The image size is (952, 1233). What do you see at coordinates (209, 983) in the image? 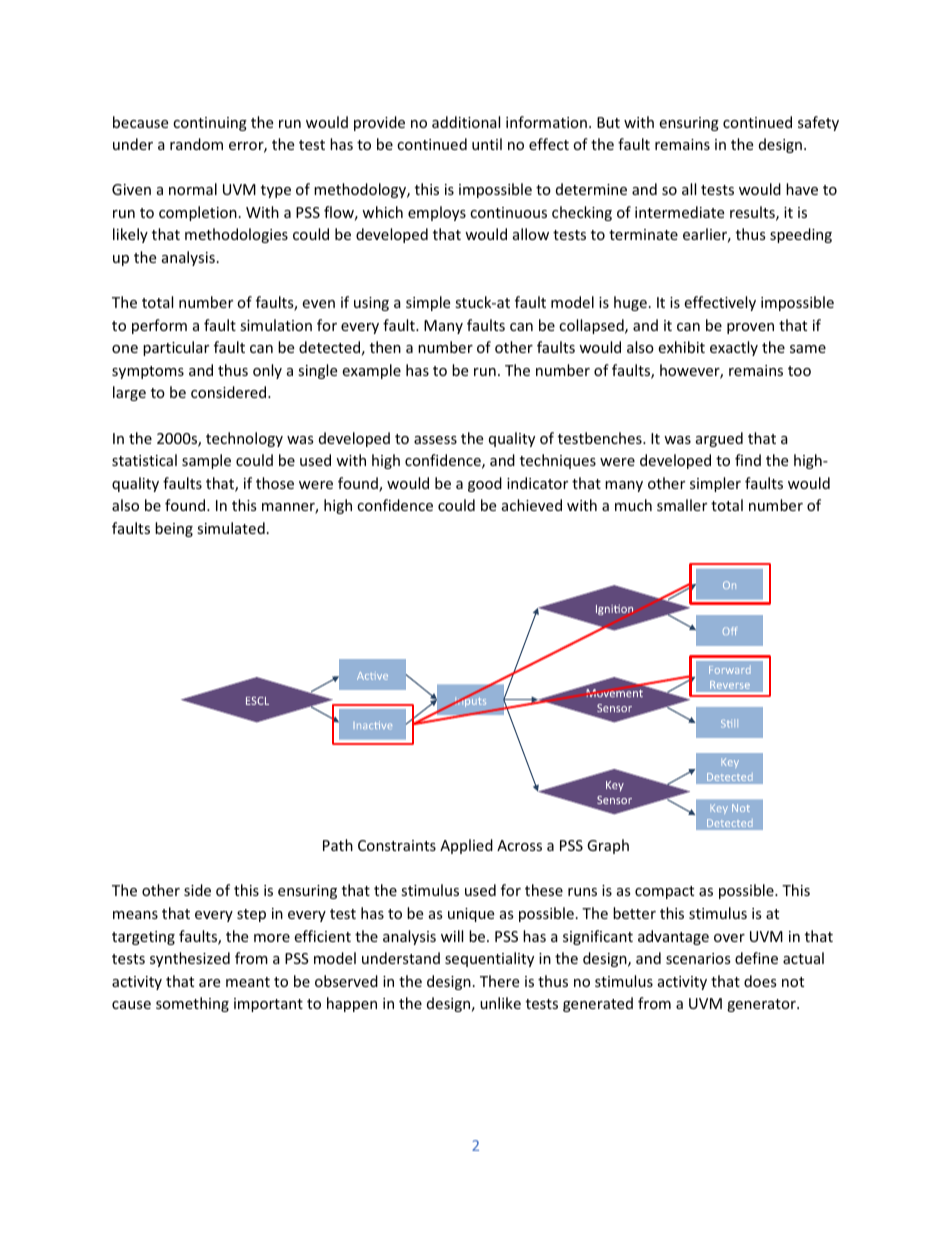
I see `are` at bounding box center [209, 983].
